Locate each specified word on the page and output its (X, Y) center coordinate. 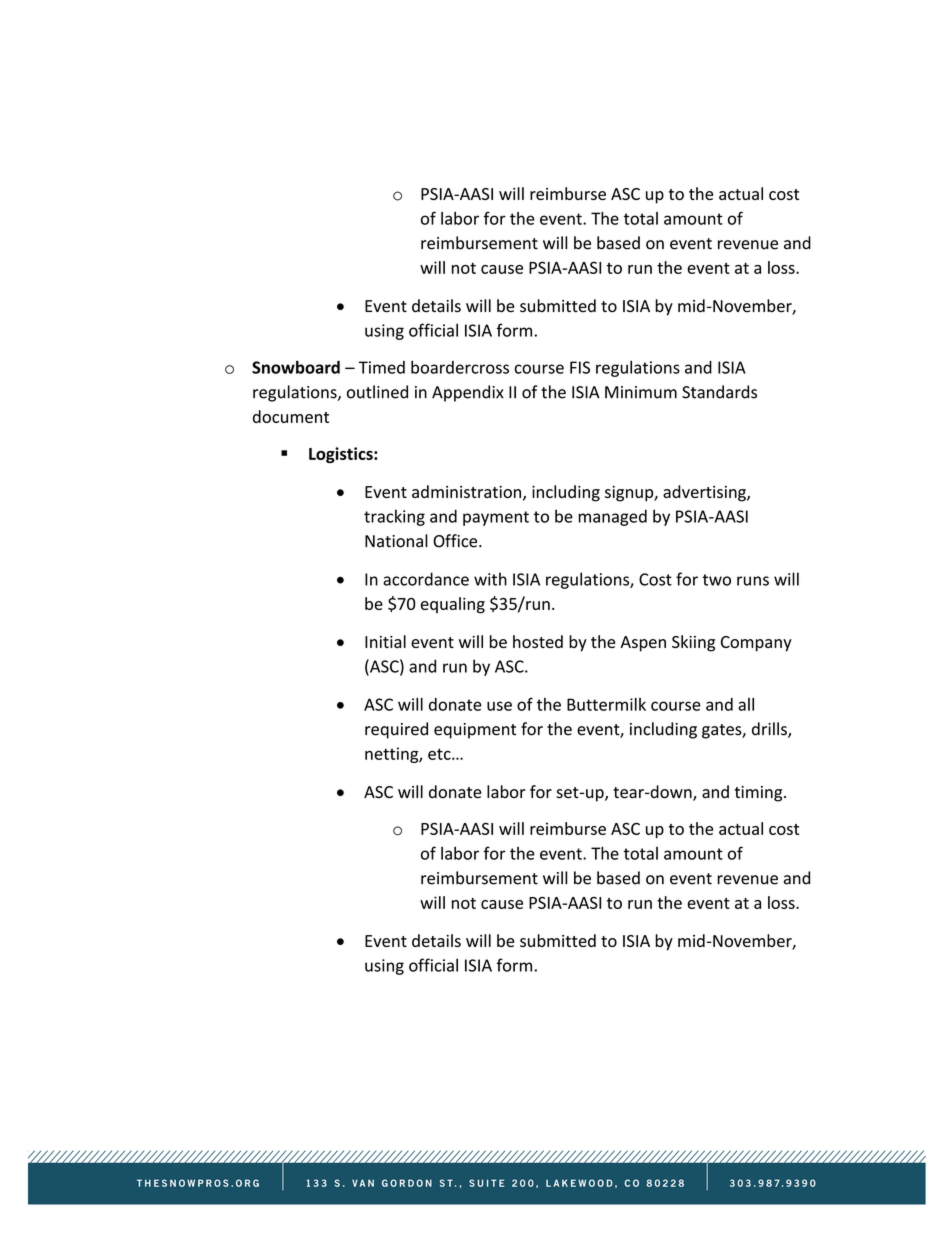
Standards (719, 392)
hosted (538, 641)
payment (496, 518)
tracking (394, 517)
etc (440, 754)
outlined (377, 392)
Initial (385, 641)
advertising (705, 493)
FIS (580, 367)
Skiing (693, 643)
